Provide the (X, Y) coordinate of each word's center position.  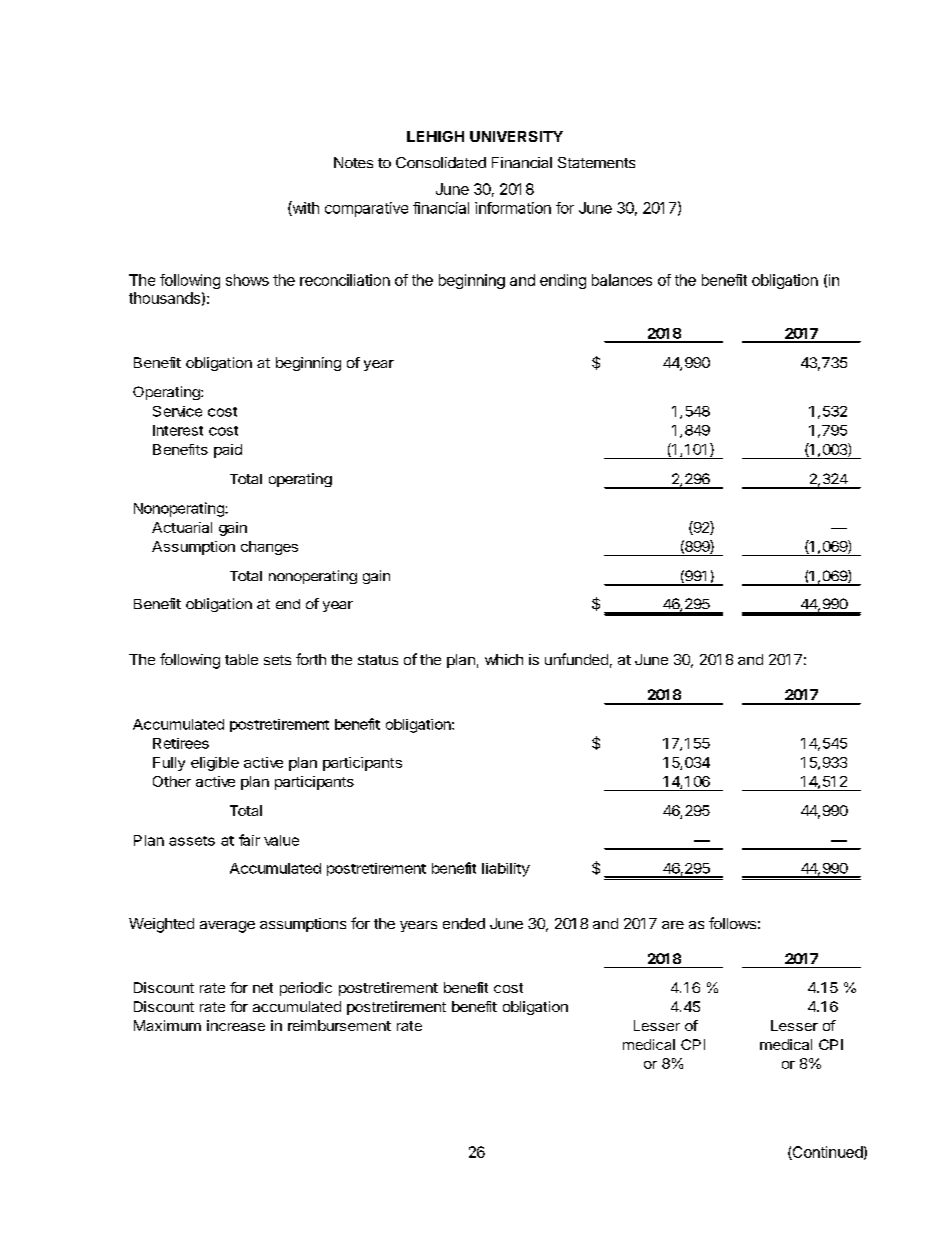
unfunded (576, 659)
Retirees (181, 743)
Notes (353, 162)
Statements (596, 162)
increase (236, 1025)
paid (228, 451)
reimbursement (339, 1025)
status (378, 660)
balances (622, 280)
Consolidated (441, 162)
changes (269, 548)
